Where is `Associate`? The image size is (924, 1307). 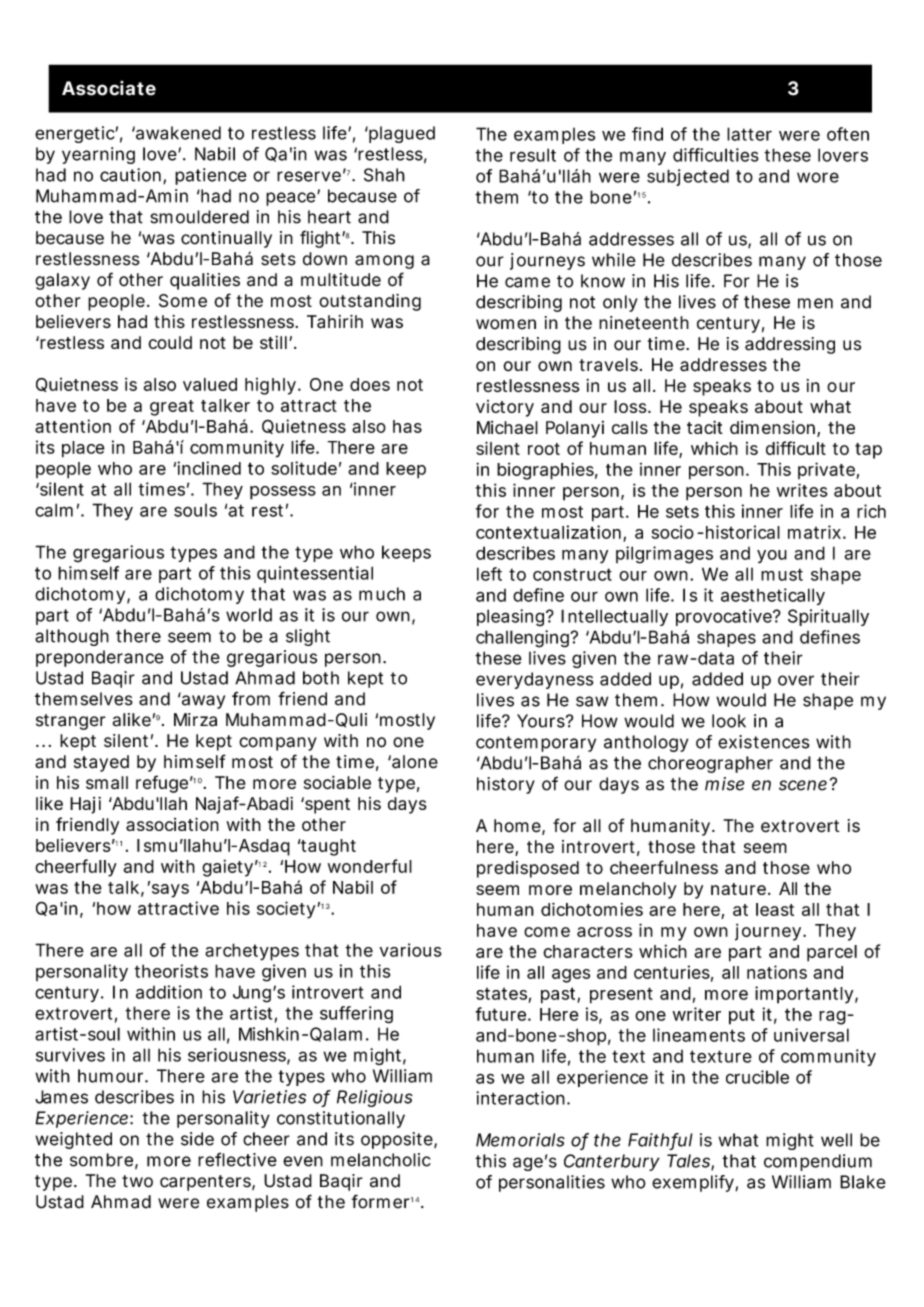
Associate is located at coordinates (109, 88).
